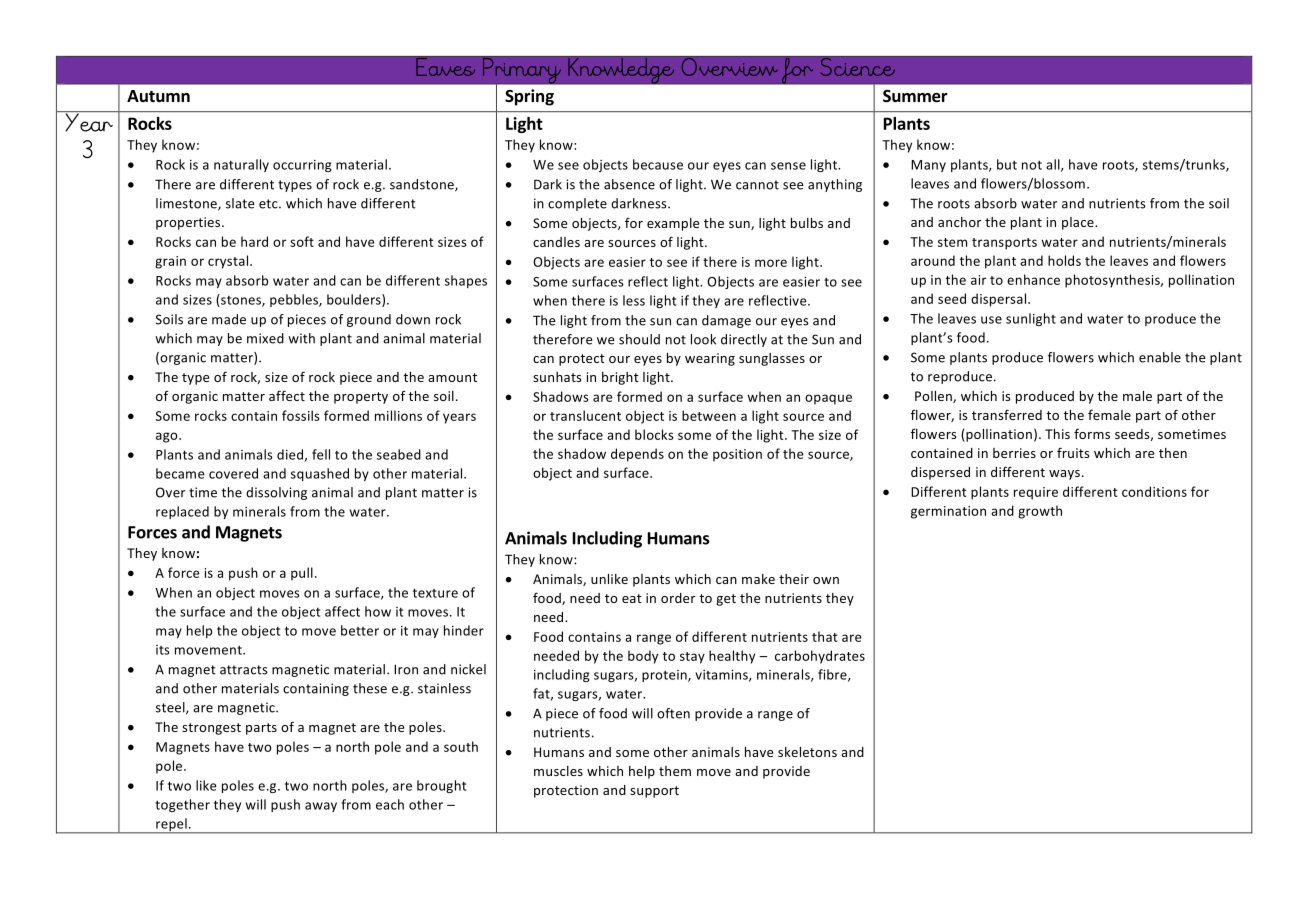 Image resolution: width=1308 pixels, height=924 pixels. Describe the element at coordinates (1073, 452) in the screenshot. I see `fruits` at that location.
